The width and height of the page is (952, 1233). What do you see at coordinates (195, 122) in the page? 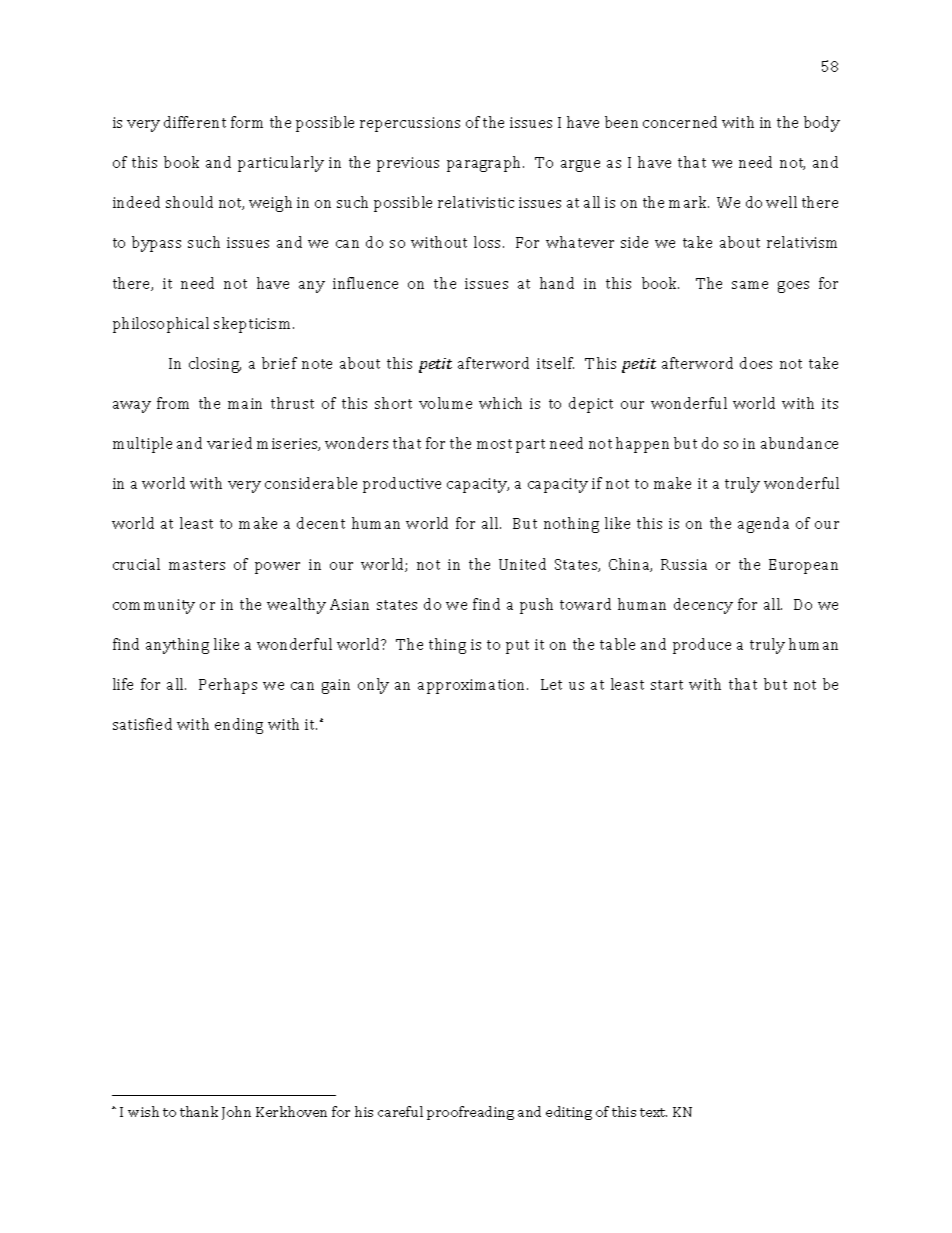
I see `different` at bounding box center [195, 122].
